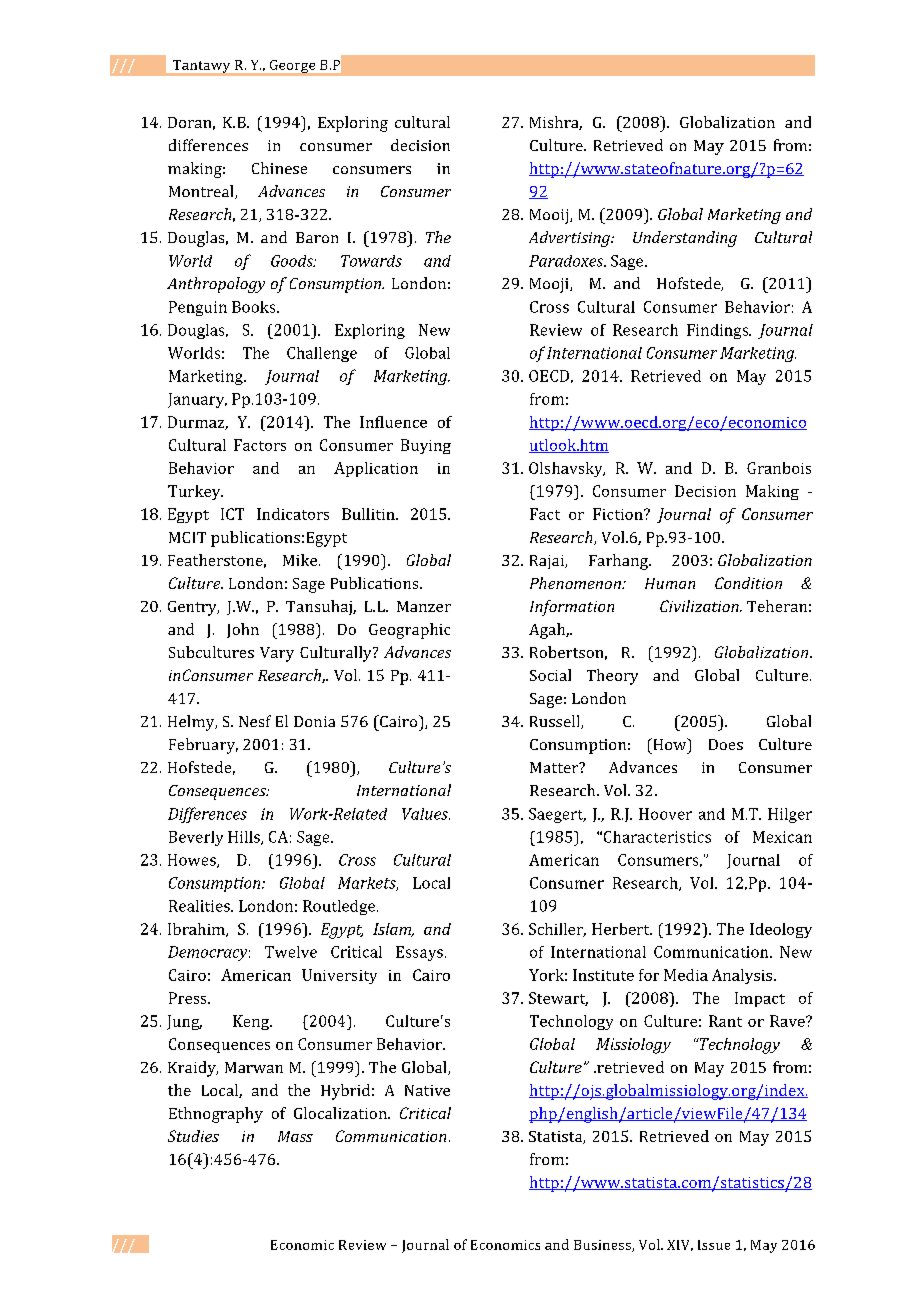 The image size is (924, 1308). What do you see at coordinates (570, 239) in the page?
I see `Advertising` at bounding box center [570, 239].
